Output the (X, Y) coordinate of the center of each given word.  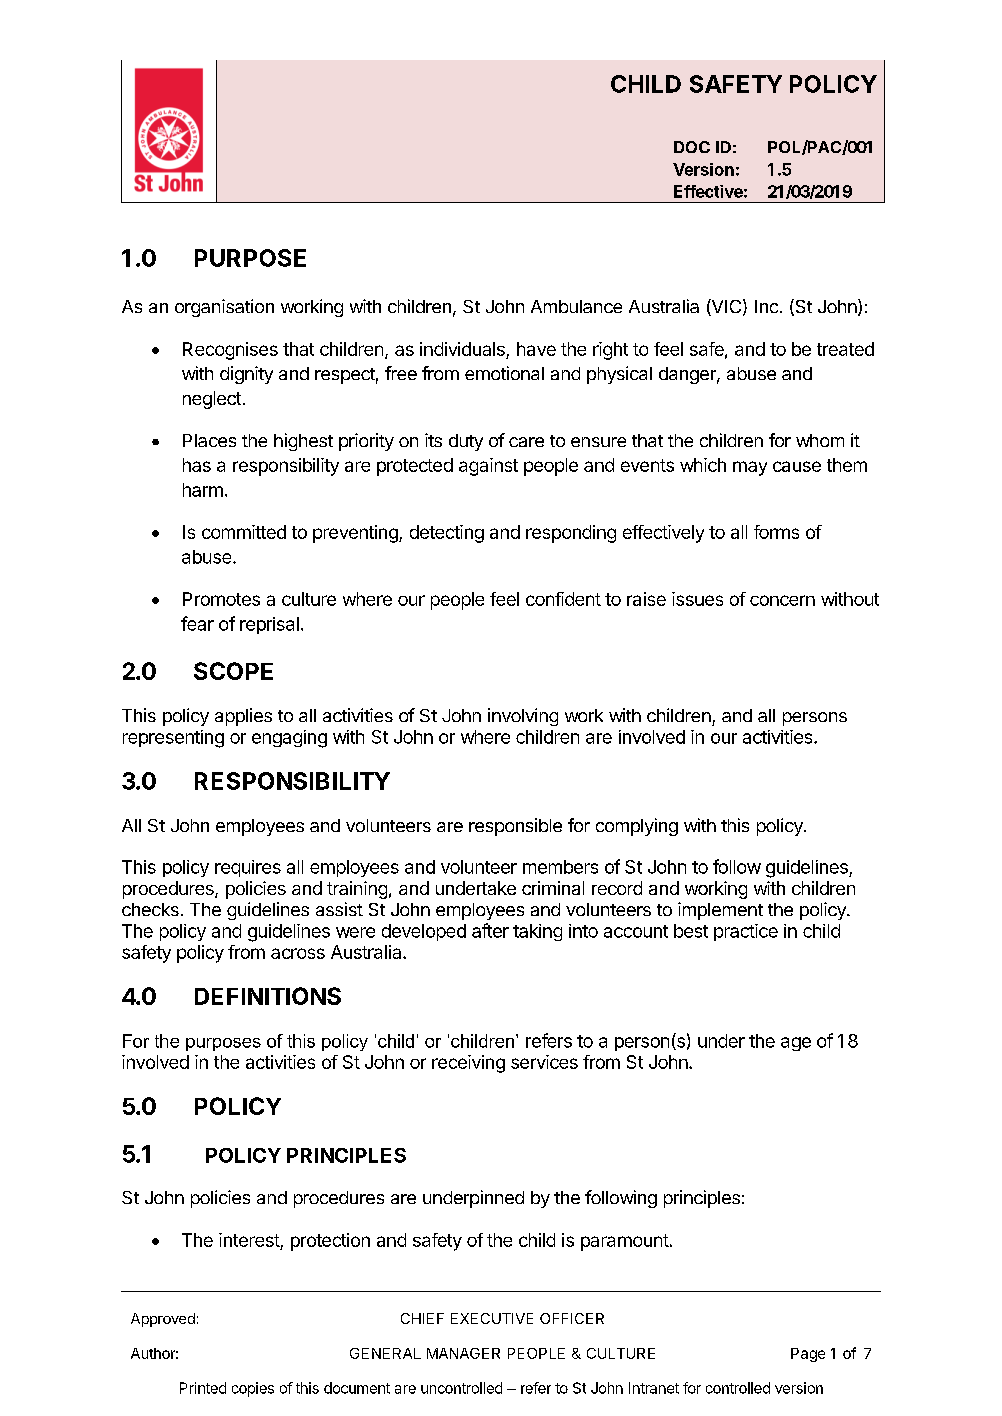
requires (248, 868)
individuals (463, 350)
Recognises (230, 351)
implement (720, 911)
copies (253, 1389)
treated (845, 349)
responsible (515, 827)
